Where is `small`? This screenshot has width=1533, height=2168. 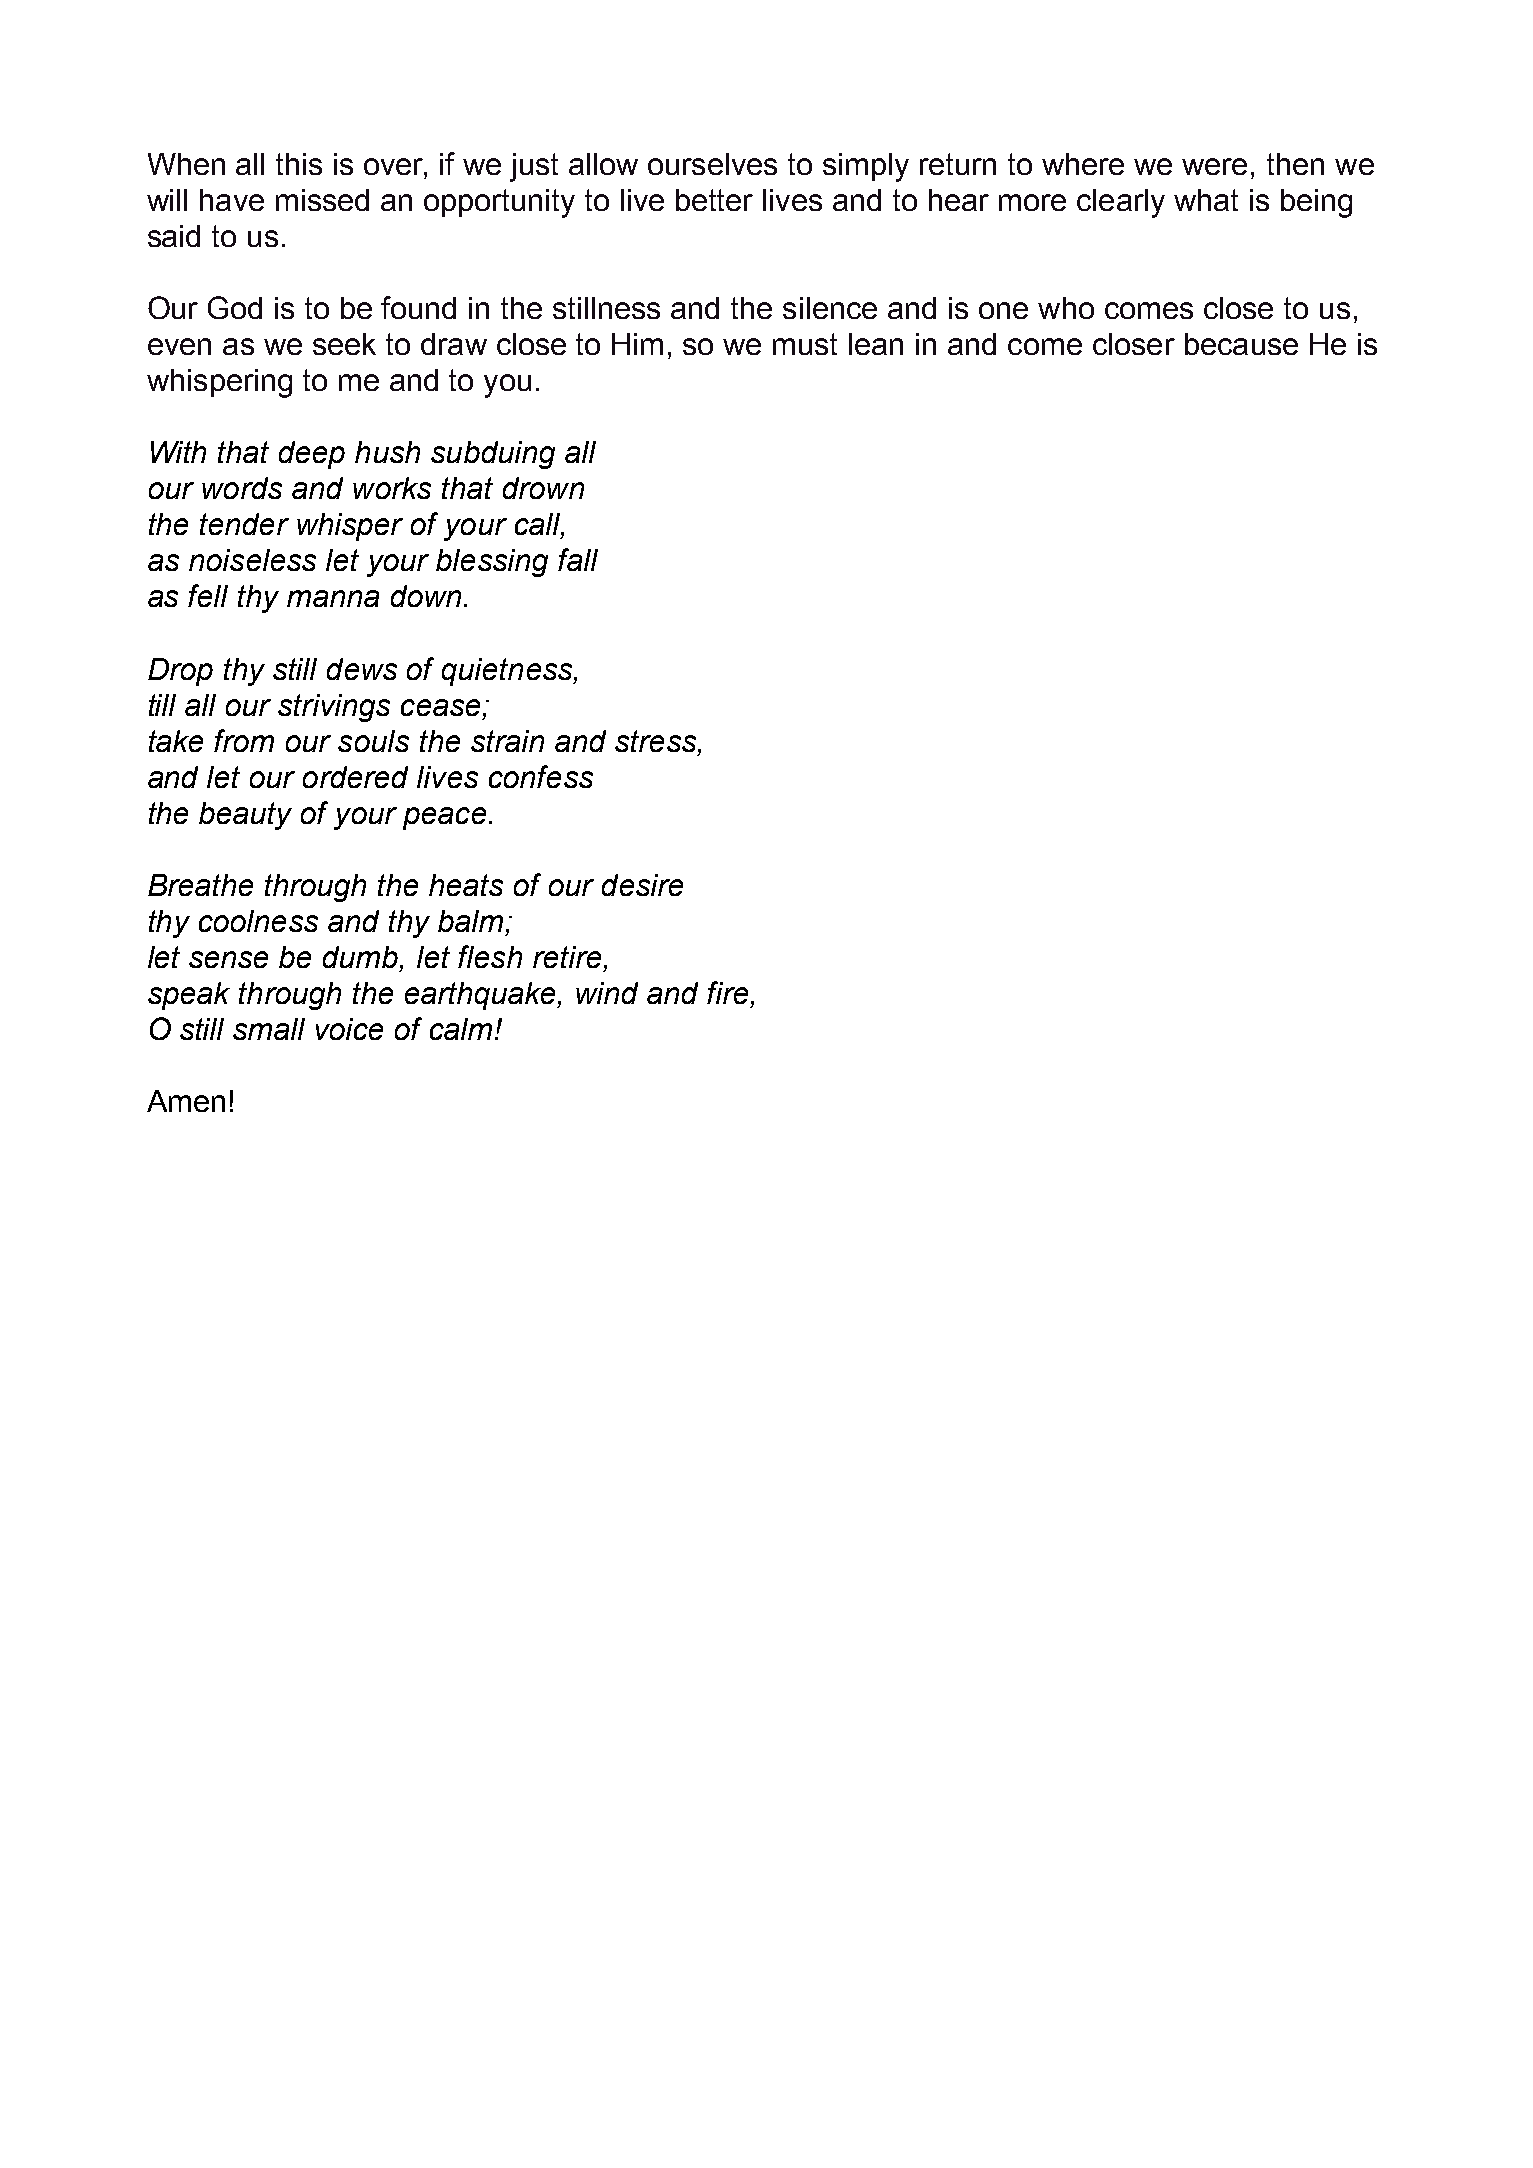
small is located at coordinates (269, 1029).
